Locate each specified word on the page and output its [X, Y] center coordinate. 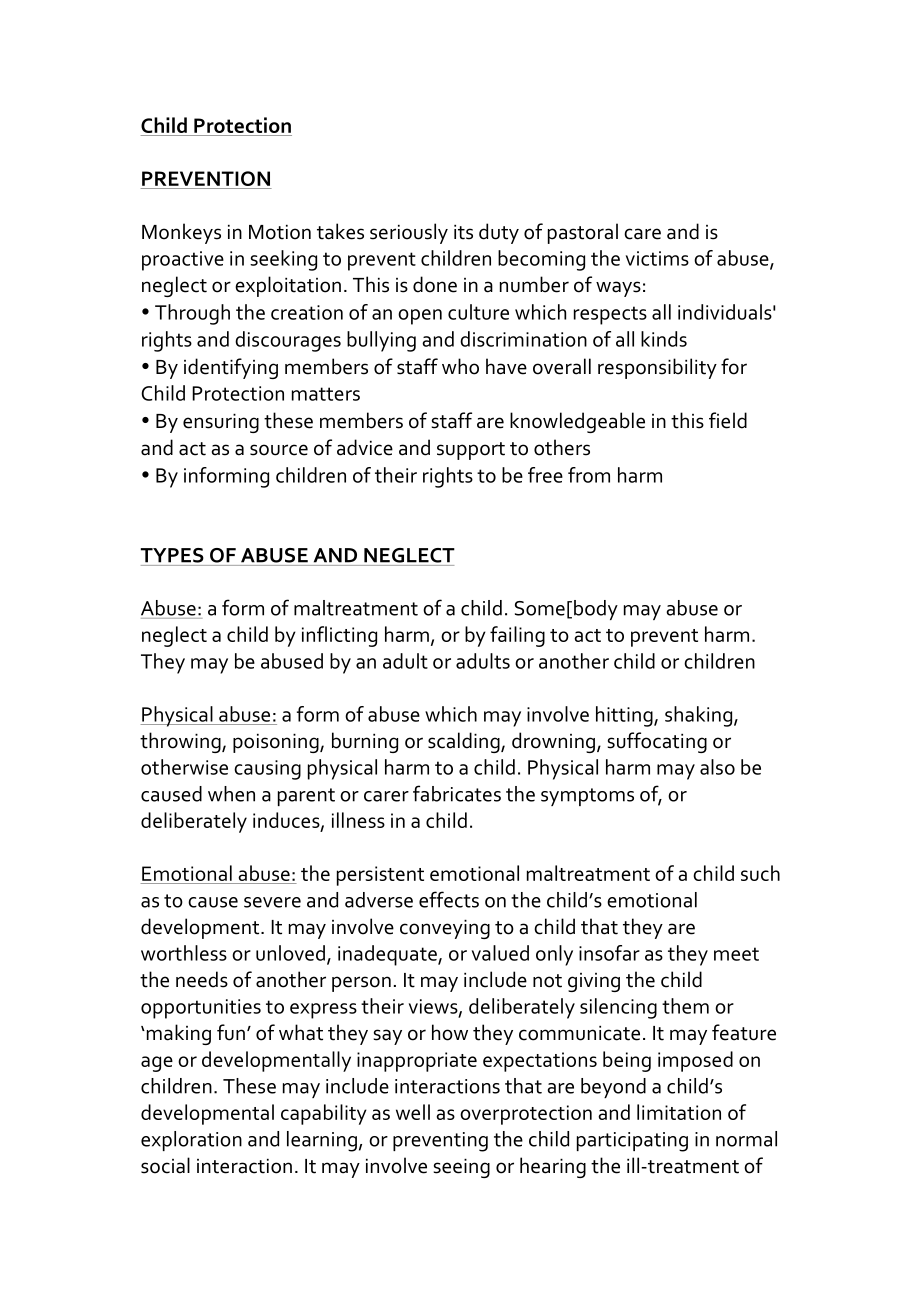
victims [657, 258]
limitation [679, 1112]
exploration [191, 1141]
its [463, 232]
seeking [283, 260]
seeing [462, 1168]
